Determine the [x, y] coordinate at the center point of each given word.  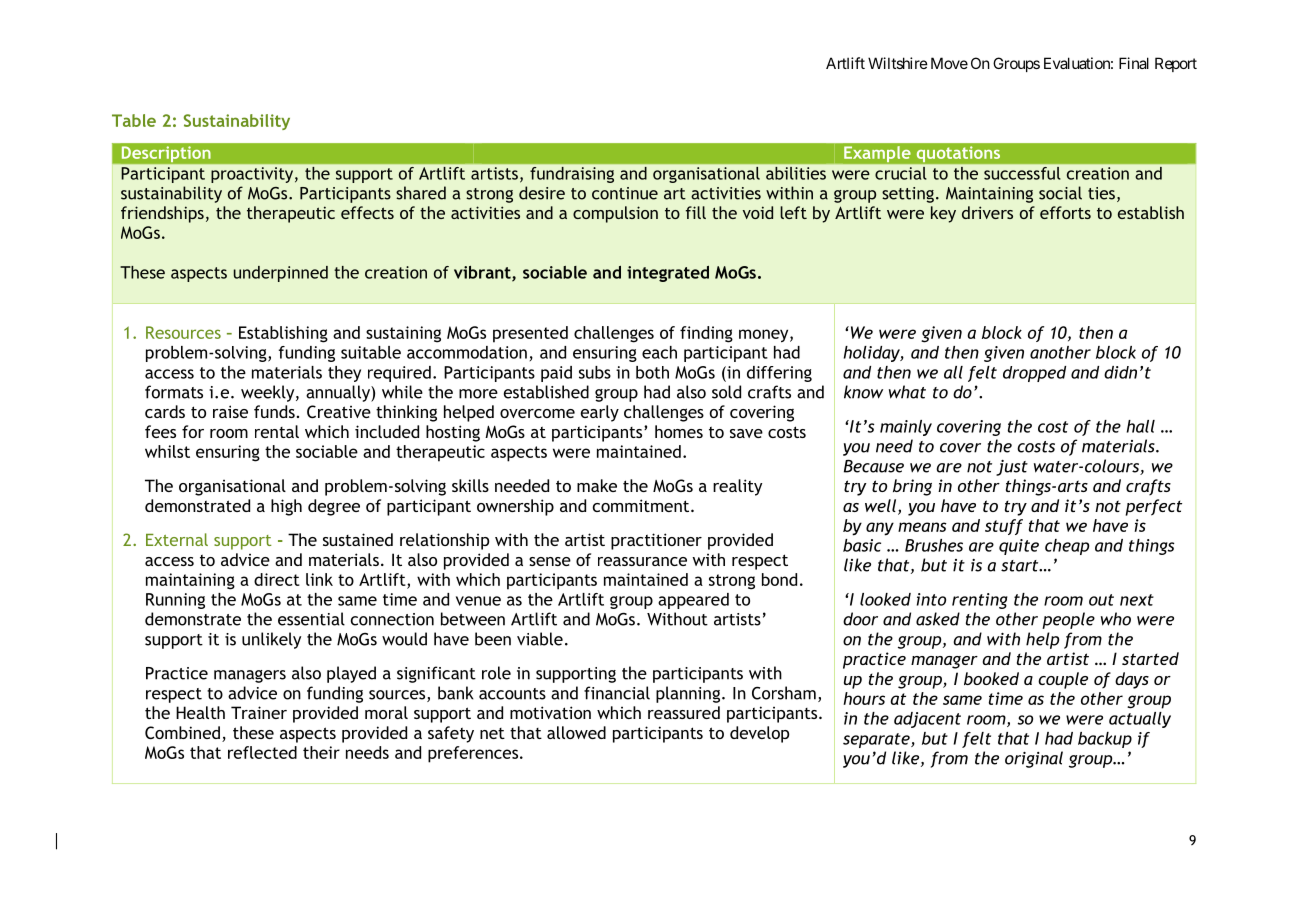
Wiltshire [898, 63]
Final [1134, 63]
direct [277, 579]
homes [679, 431]
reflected [262, 752]
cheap [1067, 547]
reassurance [642, 561]
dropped [1034, 374]
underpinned [281, 274]
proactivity [253, 175]
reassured [684, 712]
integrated [668, 274]
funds [274, 411]
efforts [1065, 212]
